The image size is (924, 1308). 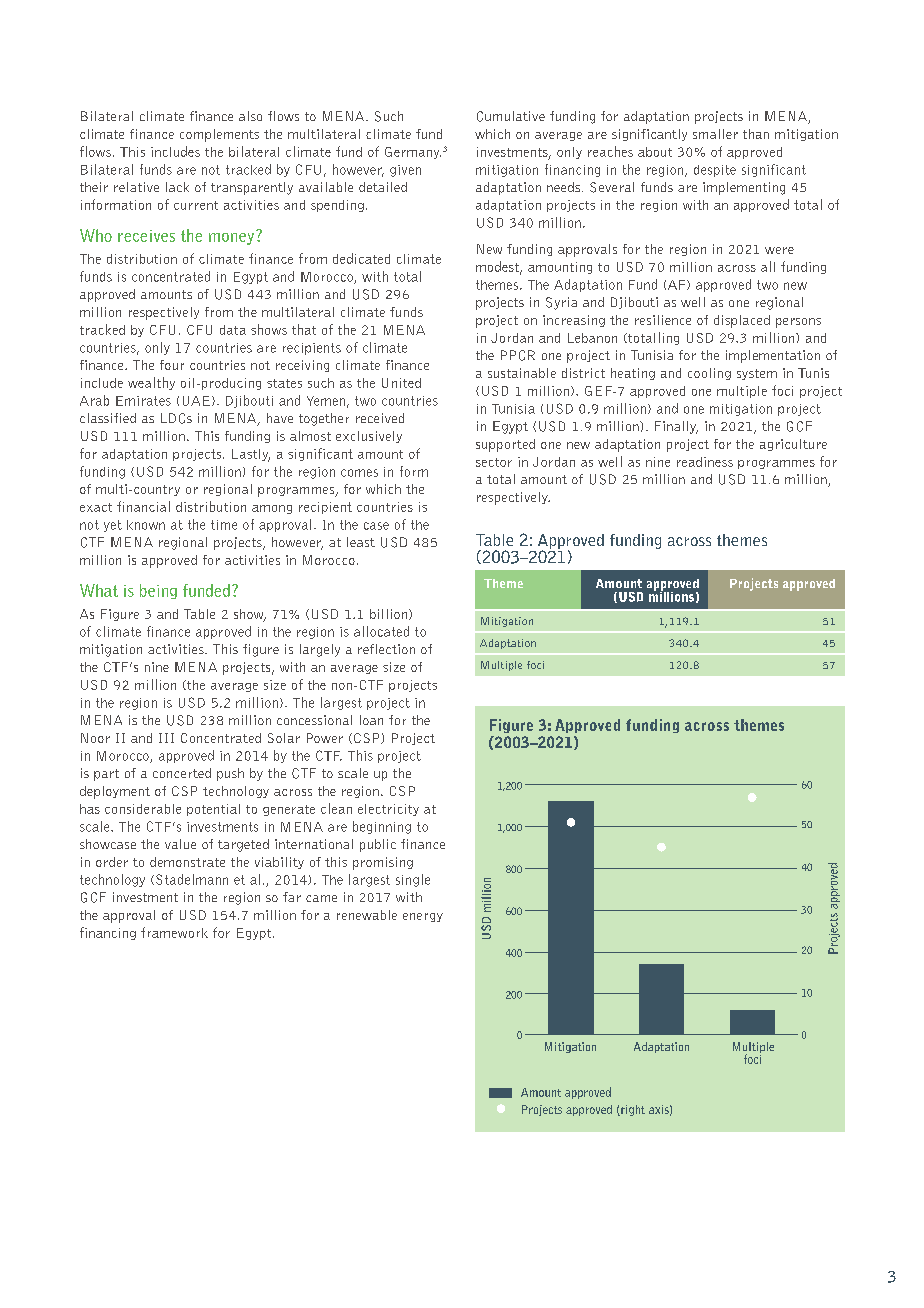 I want to click on single, so click(x=413, y=880).
